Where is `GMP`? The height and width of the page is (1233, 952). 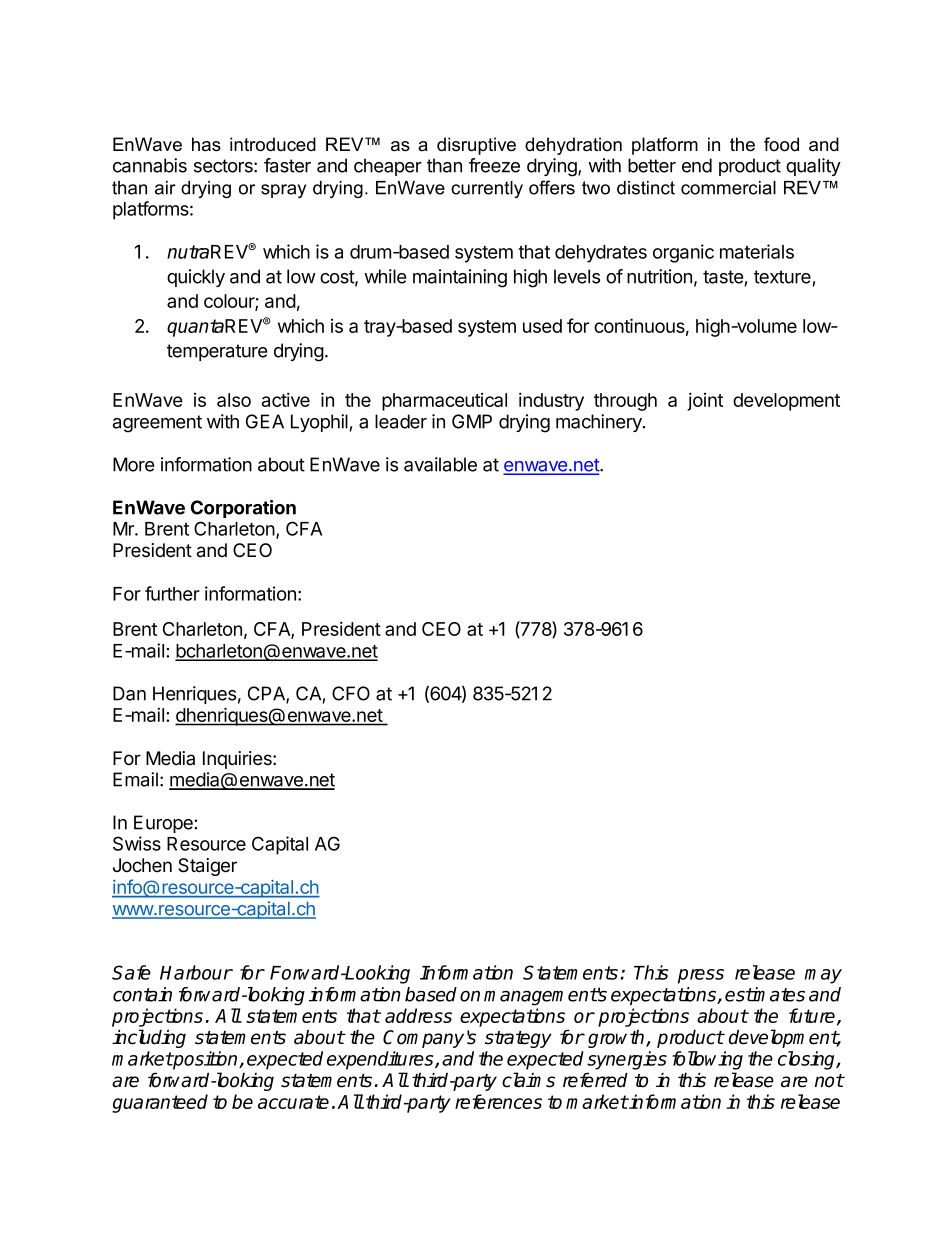
GMP is located at coordinates (472, 421).
